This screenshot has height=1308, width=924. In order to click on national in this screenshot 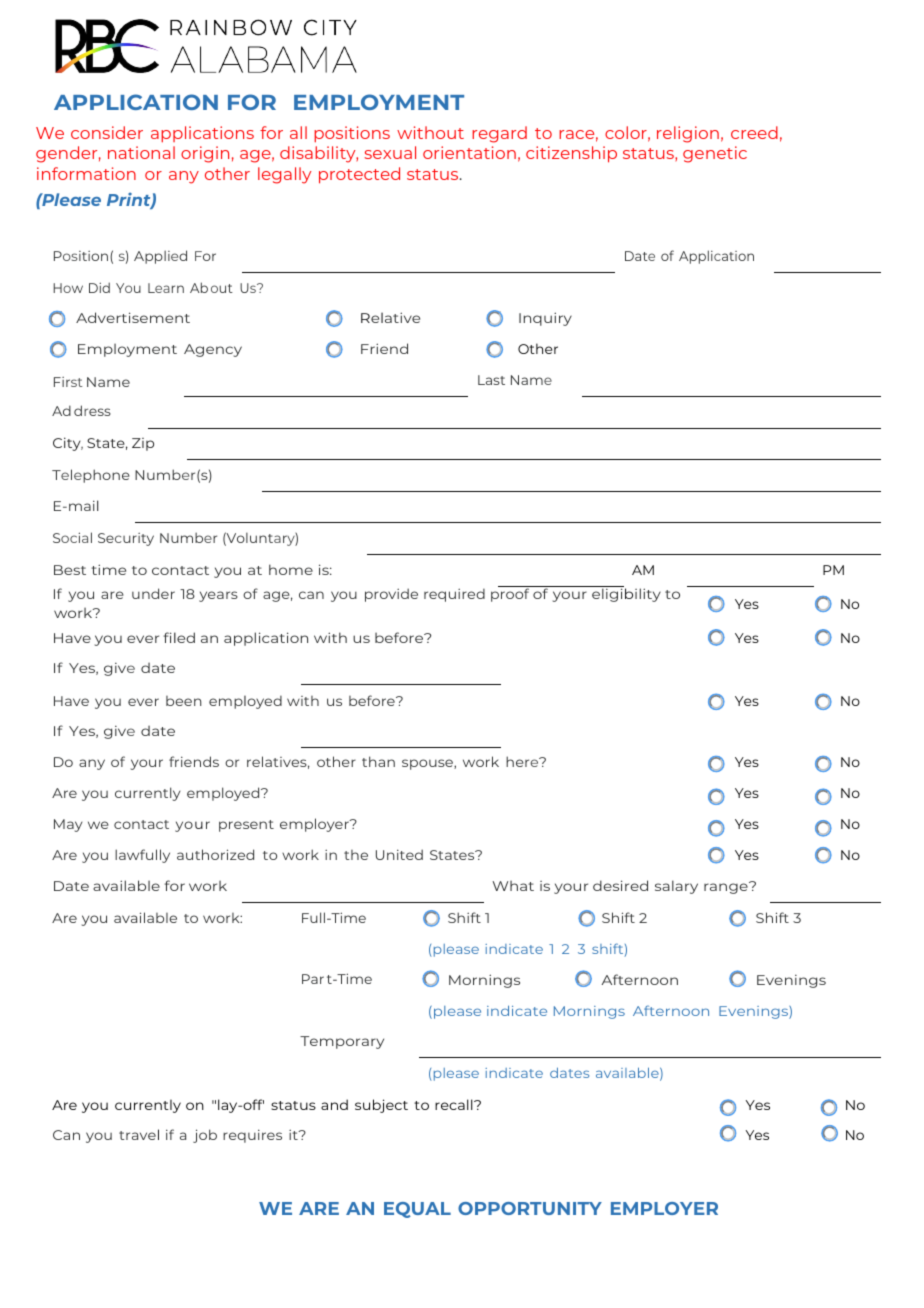, I will do `click(141, 152)`.
